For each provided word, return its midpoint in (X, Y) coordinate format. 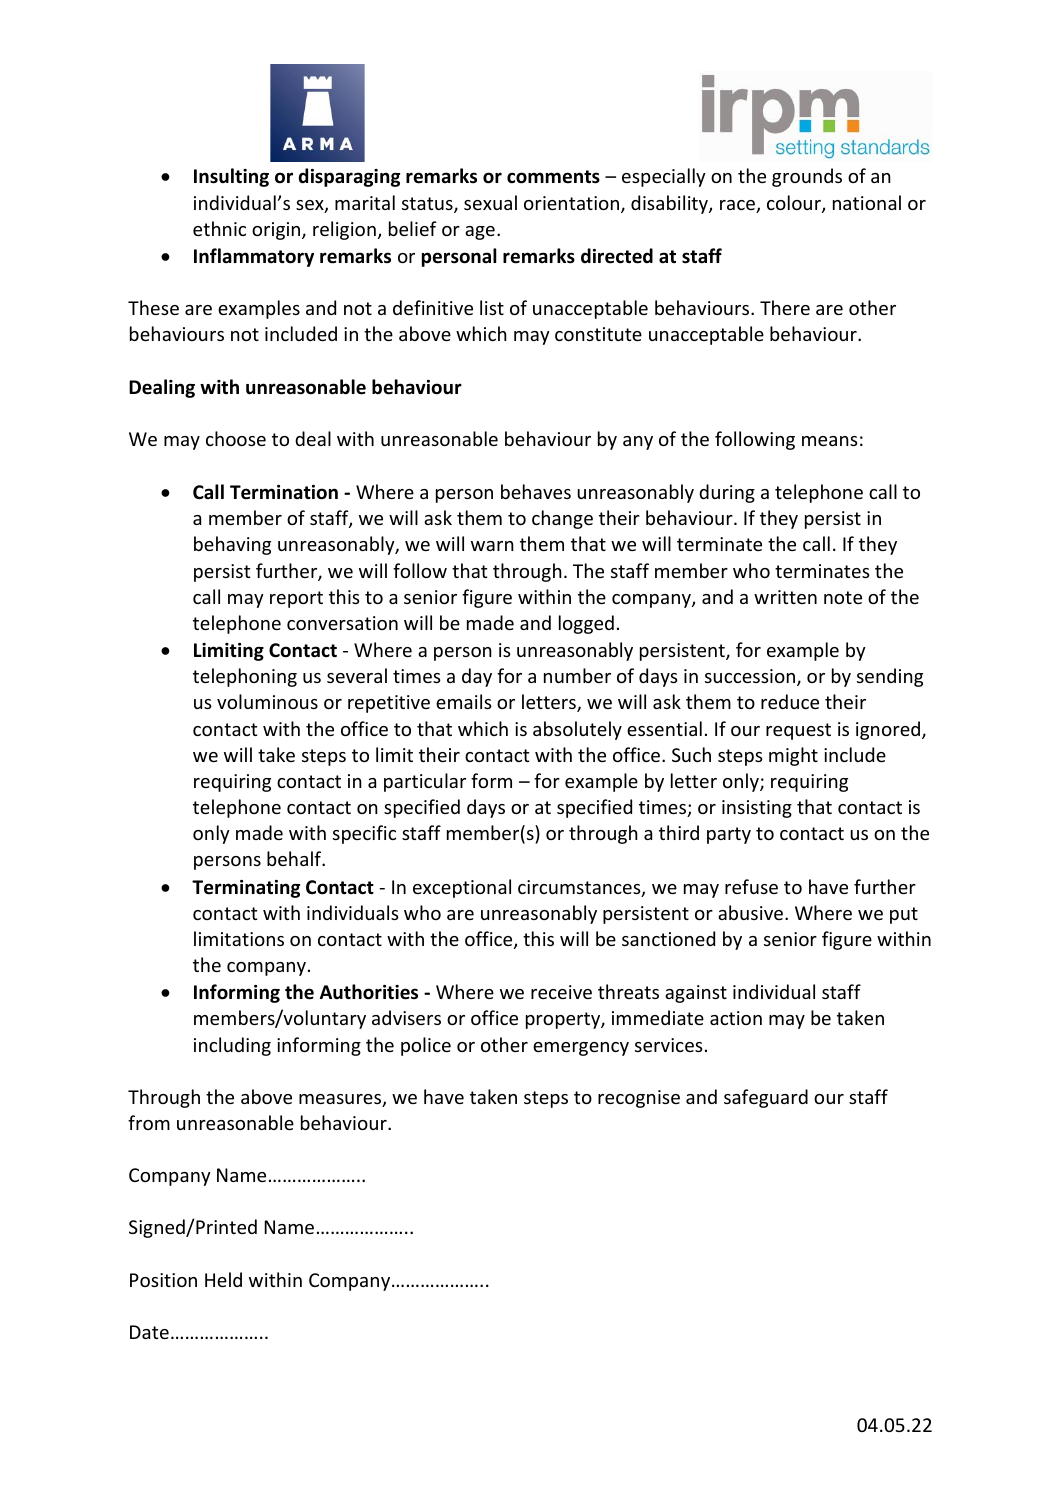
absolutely (577, 730)
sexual (490, 202)
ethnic (219, 228)
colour (795, 204)
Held (223, 1279)
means (830, 441)
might (793, 756)
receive (561, 992)
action (736, 1018)
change (562, 519)
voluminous (267, 701)
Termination (284, 492)
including (232, 1046)
